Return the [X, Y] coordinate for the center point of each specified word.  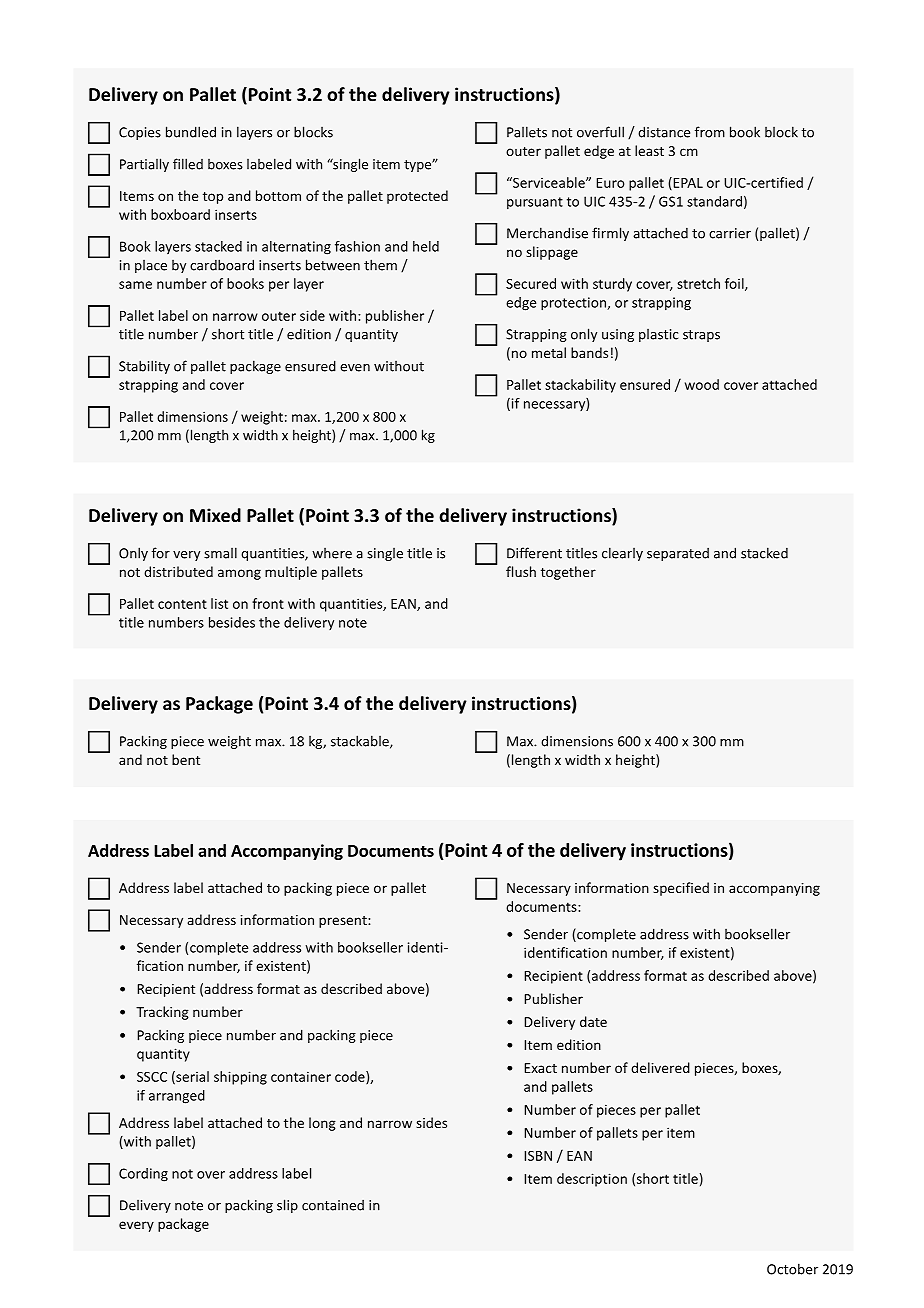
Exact [540, 1068]
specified [681, 889]
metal [549, 352]
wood [702, 384]
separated [678, 554]
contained [333, 1205]
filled [188, 164]
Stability [144, 367]
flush [521, 571]
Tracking [162, 1013]
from [710, 132]
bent [186, 759]
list [219, 603]
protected [417, 197]
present [344, 922]
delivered [660, 1067]
